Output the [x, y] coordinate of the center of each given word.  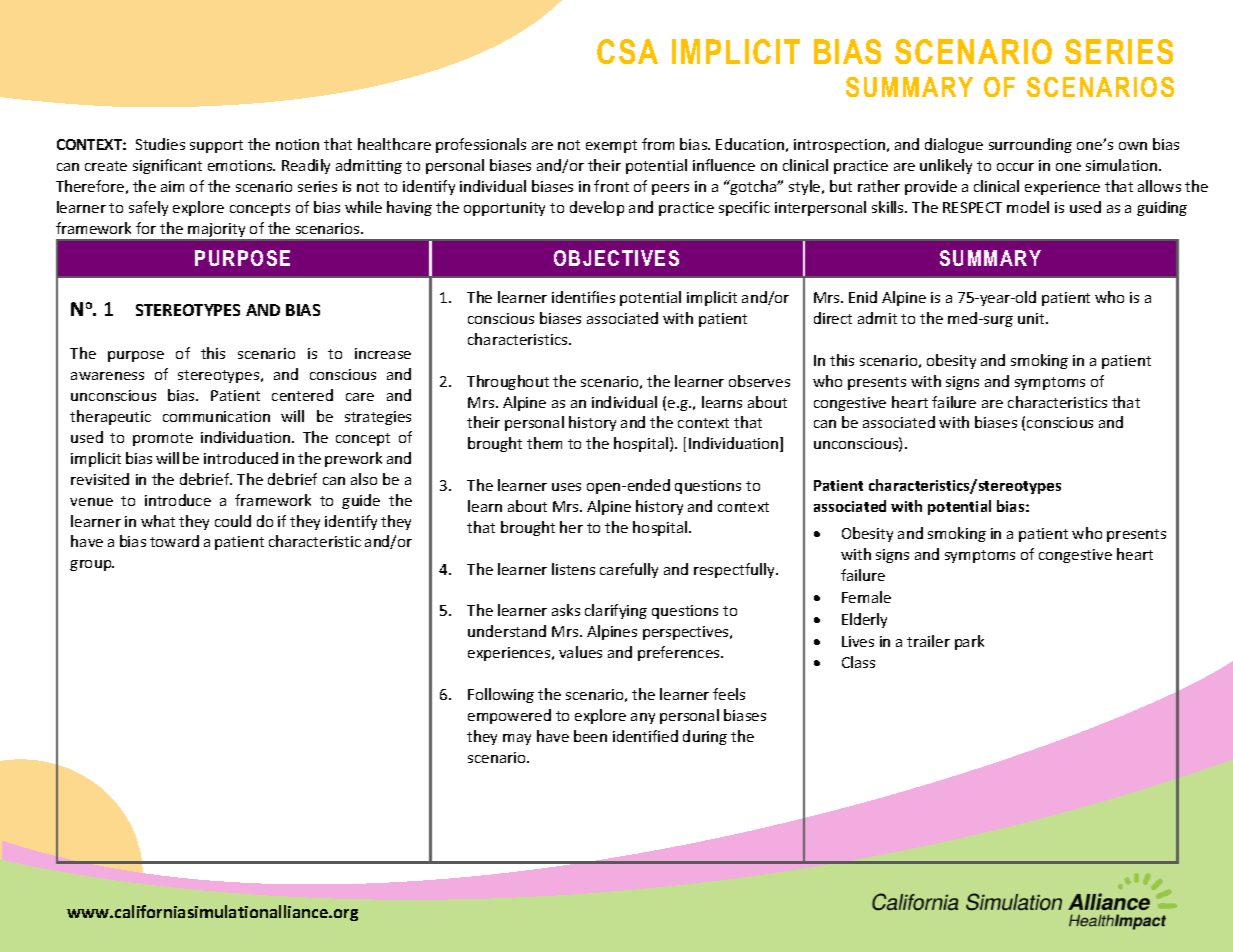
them [544, 443]
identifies [583, 297]
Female [866, 597]
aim [172, 186]
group [92, 565]
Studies [160, 144]
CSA [627, 51]
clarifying [616, 611]
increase [383, 353]
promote [163, 439]
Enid [863, 297]
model [1028, 207]
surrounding [1030, 145]
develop [597, 208]
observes [759, 381]
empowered [509, 716]
